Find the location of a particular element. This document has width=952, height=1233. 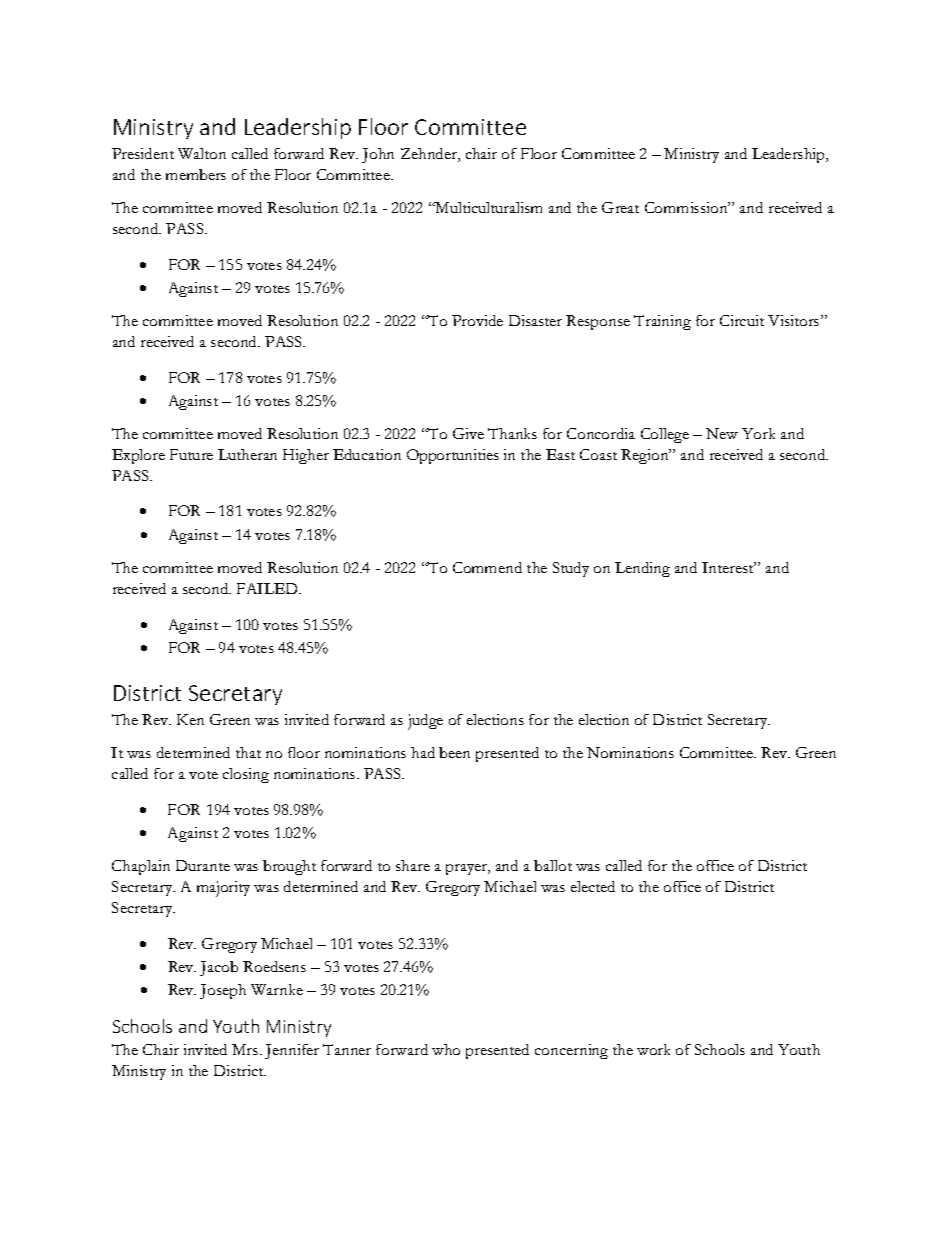

closing is located at coordinates (246, 775).
